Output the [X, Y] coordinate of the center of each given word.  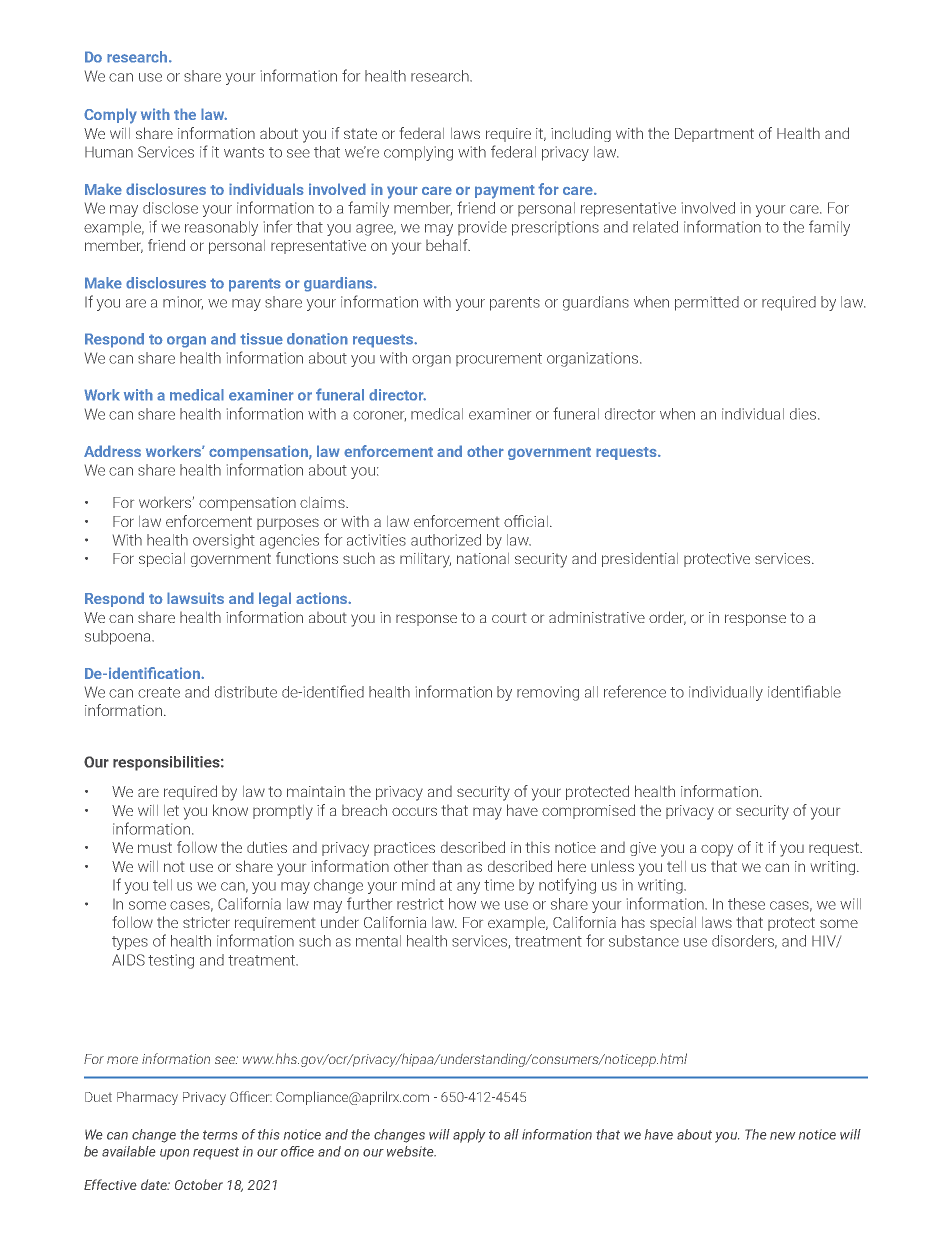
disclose [170, 208]
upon [174, 1154]
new [782, 1136]
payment [505, 192]
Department [714, 135]
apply [469, 1136]
